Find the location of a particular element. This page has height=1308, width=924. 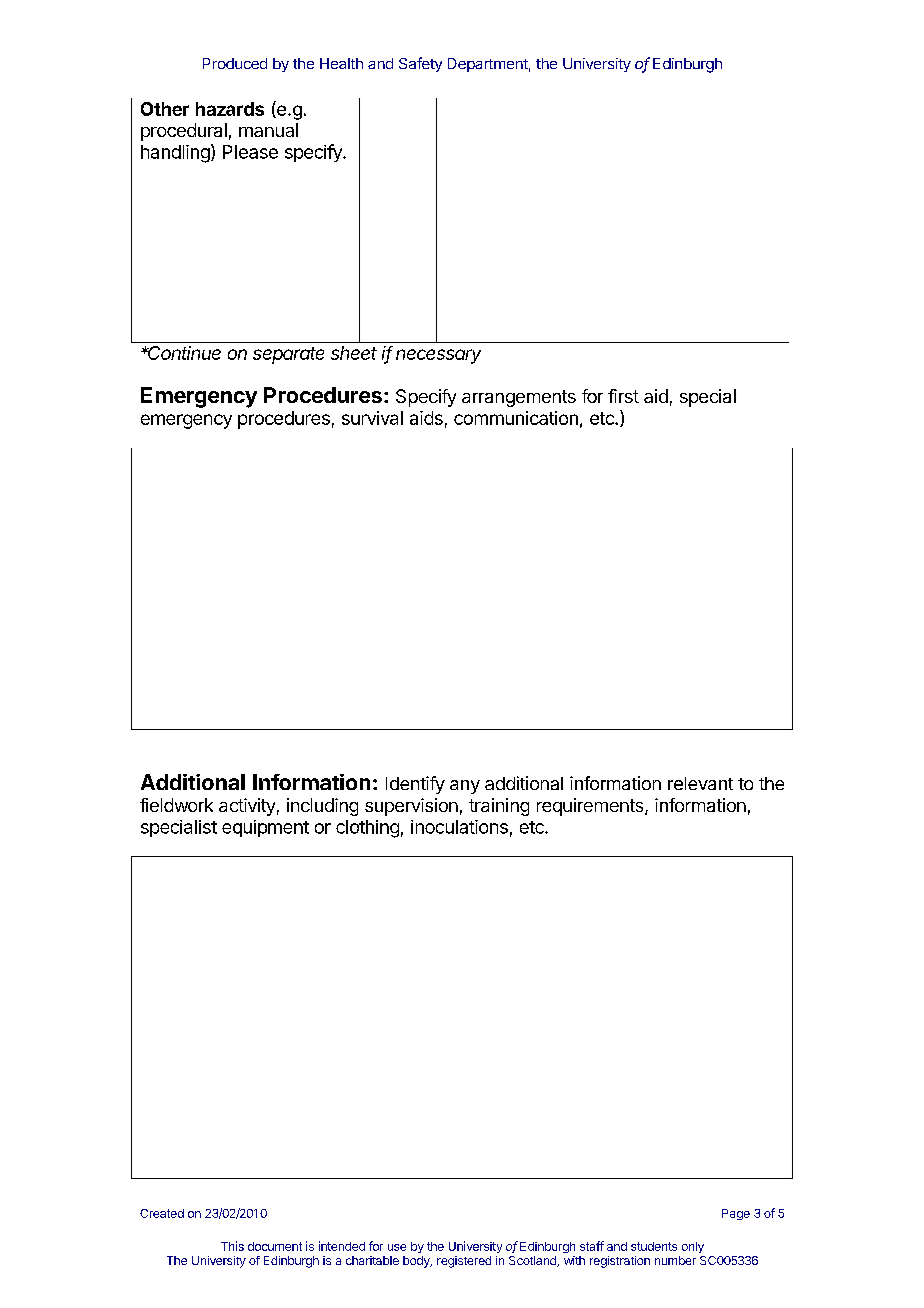

any is located at coordinates (465, 787).
